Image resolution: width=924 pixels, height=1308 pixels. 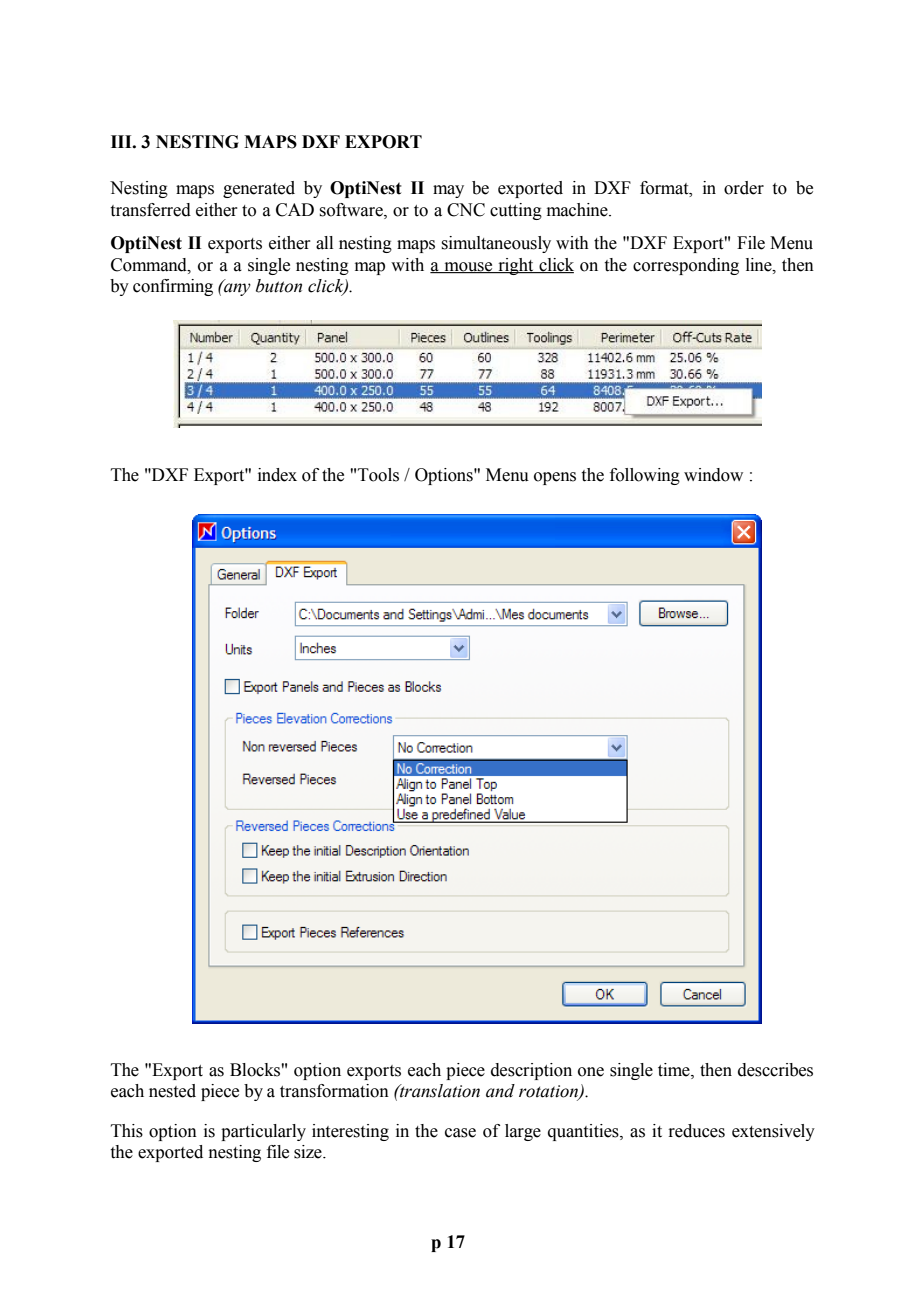 I want to click on transferred, so click(x=150, y=210).
